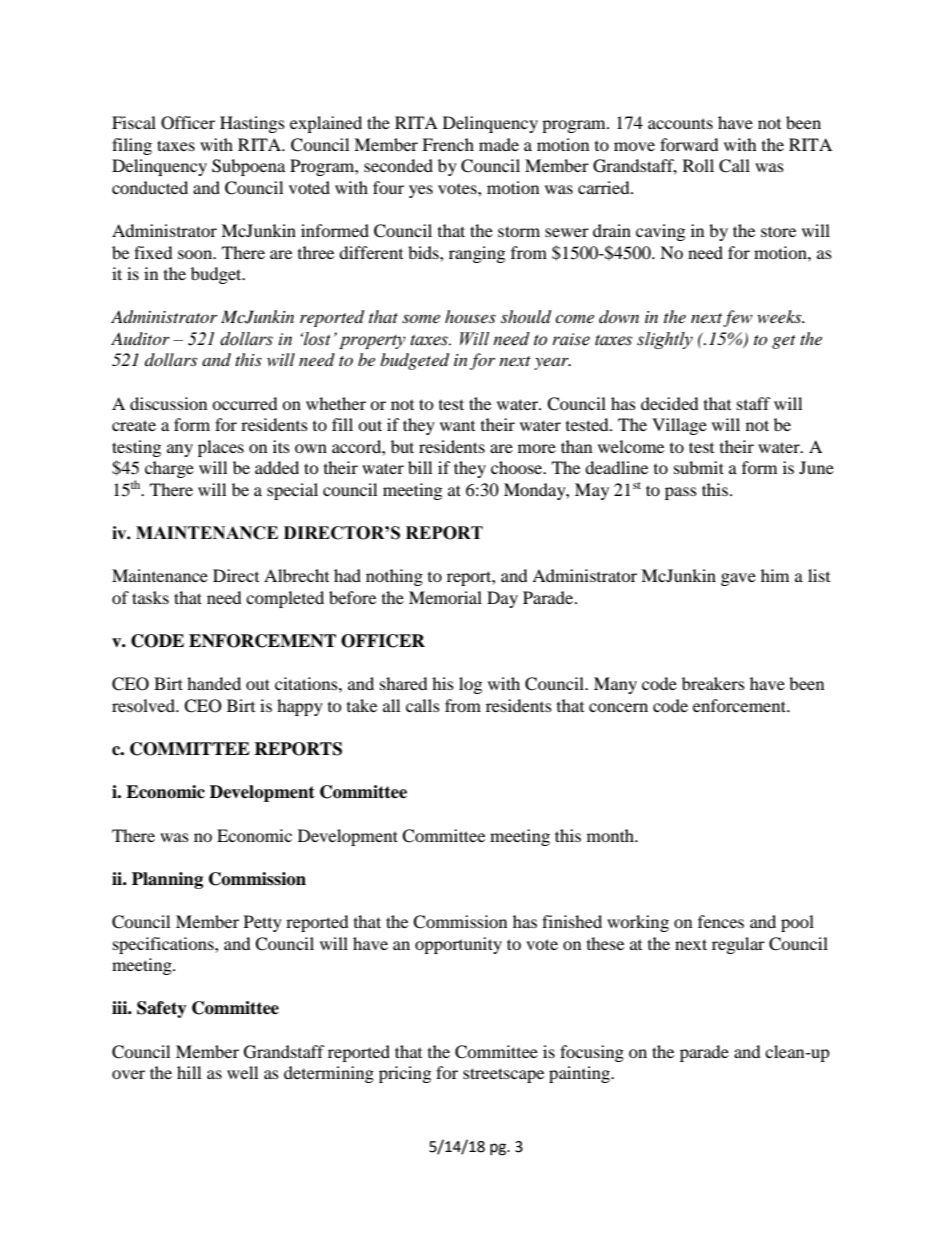  Describe the element at coordinates (470, 685) in the image. I see `log` at that location.
